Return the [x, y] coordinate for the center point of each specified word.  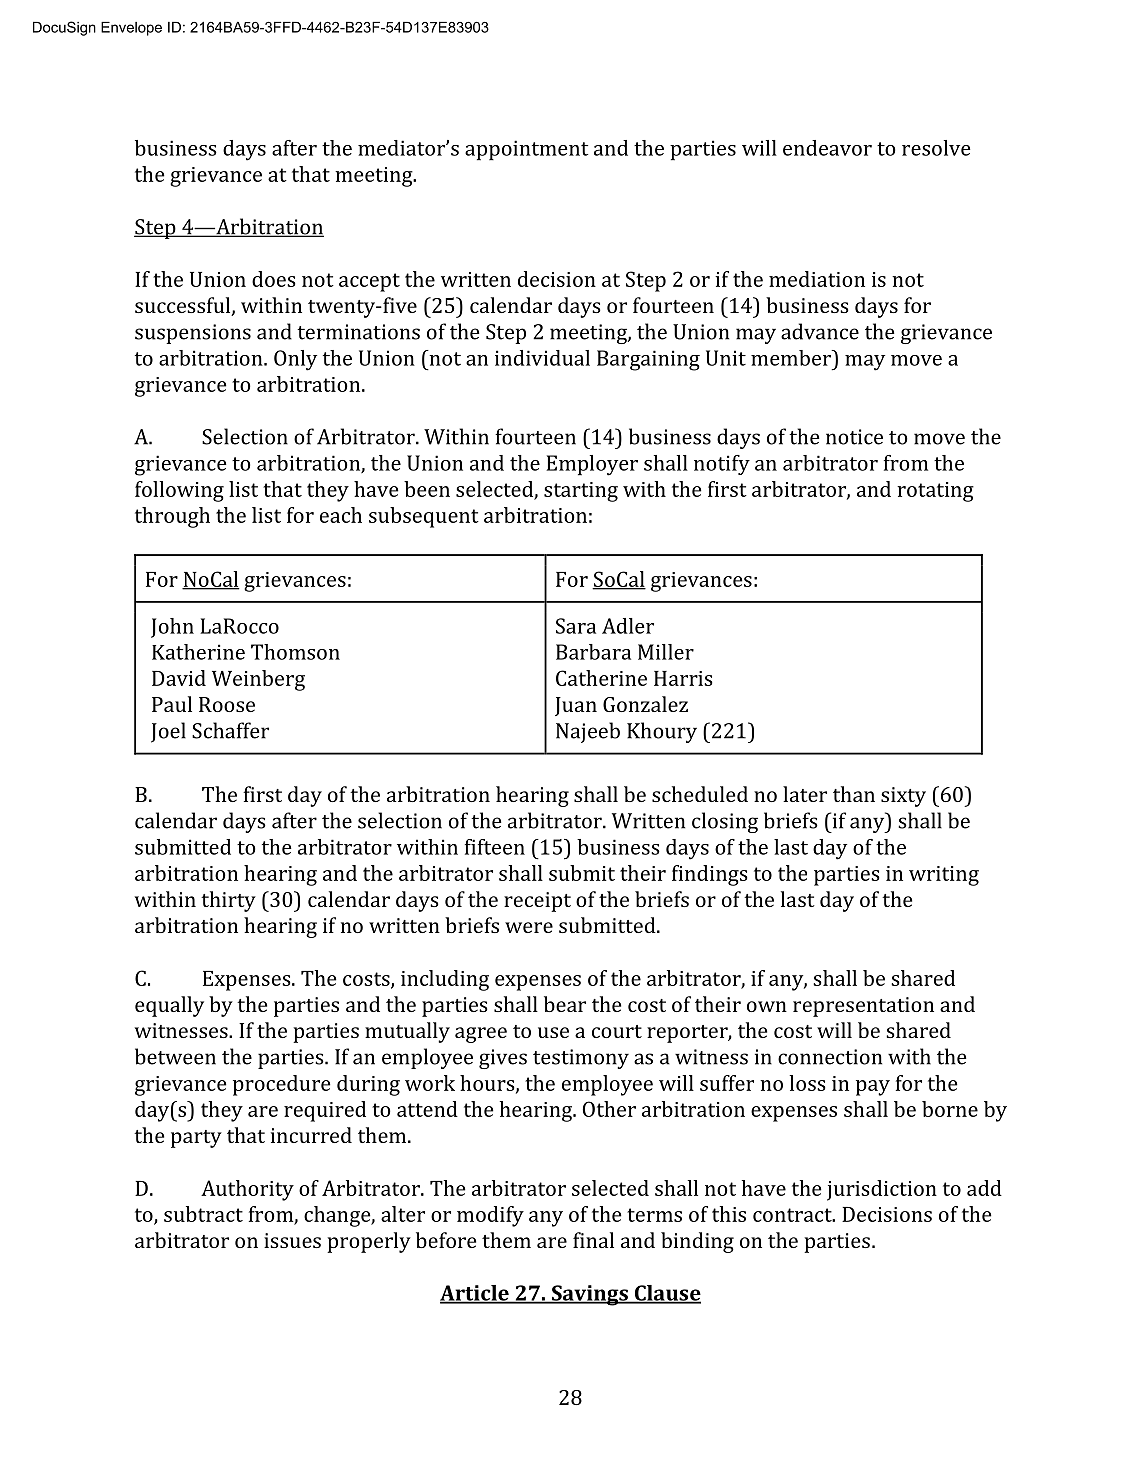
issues [292, 1240]
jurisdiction [882, 1190]
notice [854, 437]
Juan [576, 706]
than [854, 794]
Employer [592, 465]
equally [169, 1006]
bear [565, 1004]
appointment [526, 150]
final [593, 1240]
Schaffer [230, 730]
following [179, 491]
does [274, 279]
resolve [936, 148]
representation [863, 1007]
